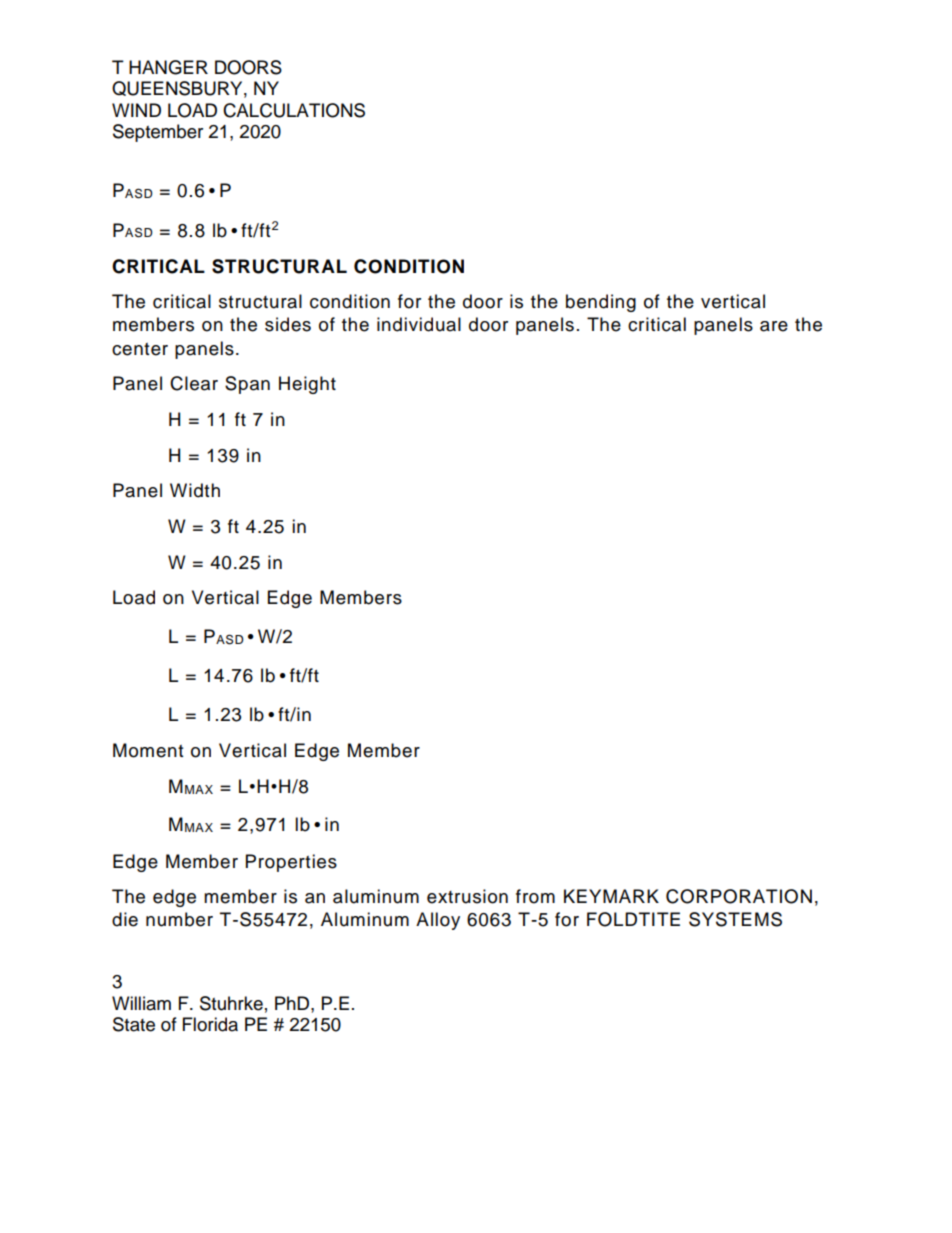  I want to click on HANGER, so click(168, 67).
